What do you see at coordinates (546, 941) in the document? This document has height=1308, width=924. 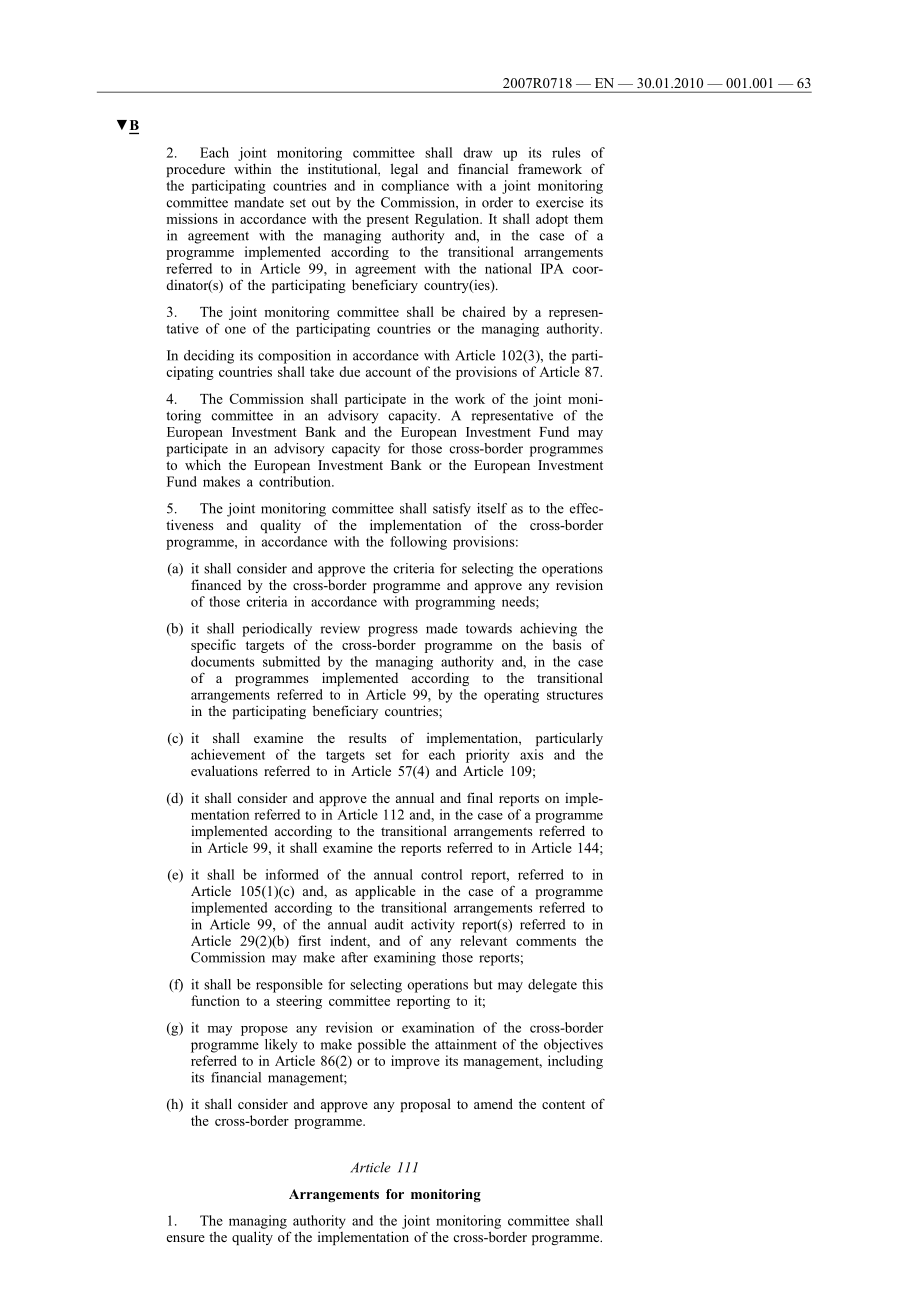 I see `comments` at bounding box center [546, 941].
